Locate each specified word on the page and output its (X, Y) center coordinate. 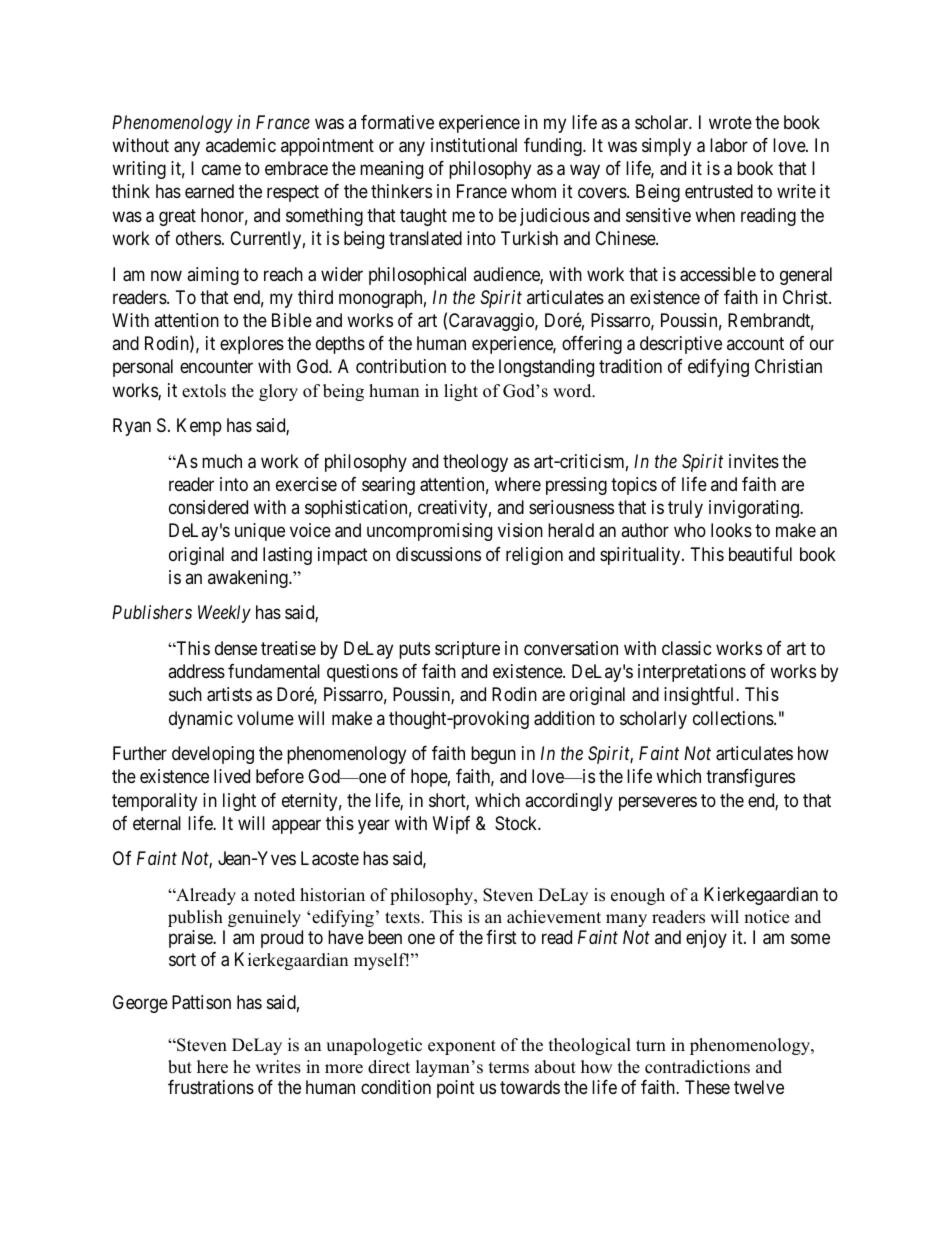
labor (729, 145)
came (221, 170)
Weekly (224, 614)
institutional (474, 145)
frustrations (211, 1087)
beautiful (760, 554)
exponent (462, 1047)
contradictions (697, 1067)
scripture (467, 650)
